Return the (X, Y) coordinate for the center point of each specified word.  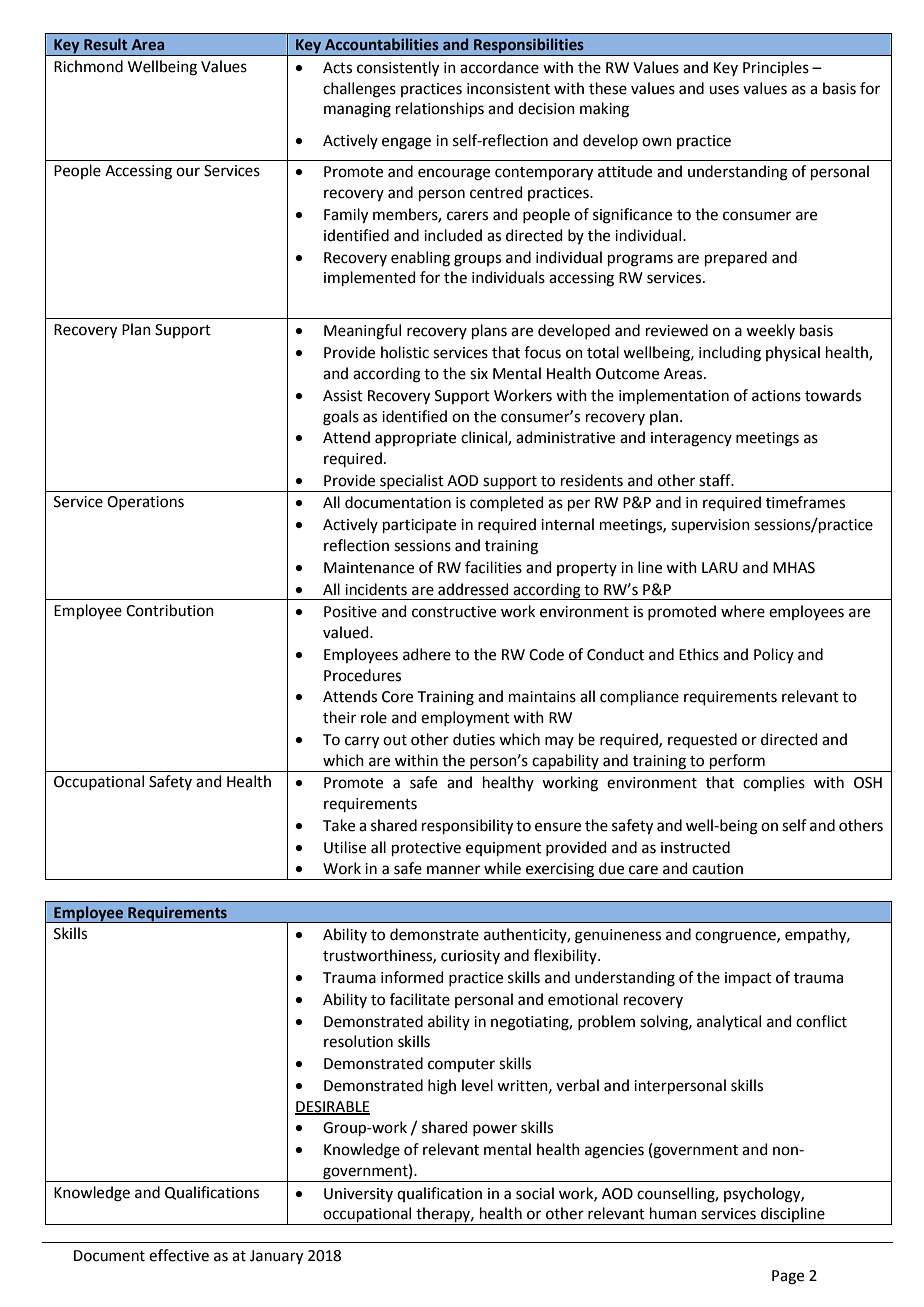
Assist (343, 396)
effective (179, 1255)
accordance (499, 67)
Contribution (170, 610)
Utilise (345, 847)
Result (105, 44)
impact (748, 979)
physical (793, 353)
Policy (774, 655)
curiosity (470, 957)
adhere (427, 654)
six (479, 374)
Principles (776, 68)
